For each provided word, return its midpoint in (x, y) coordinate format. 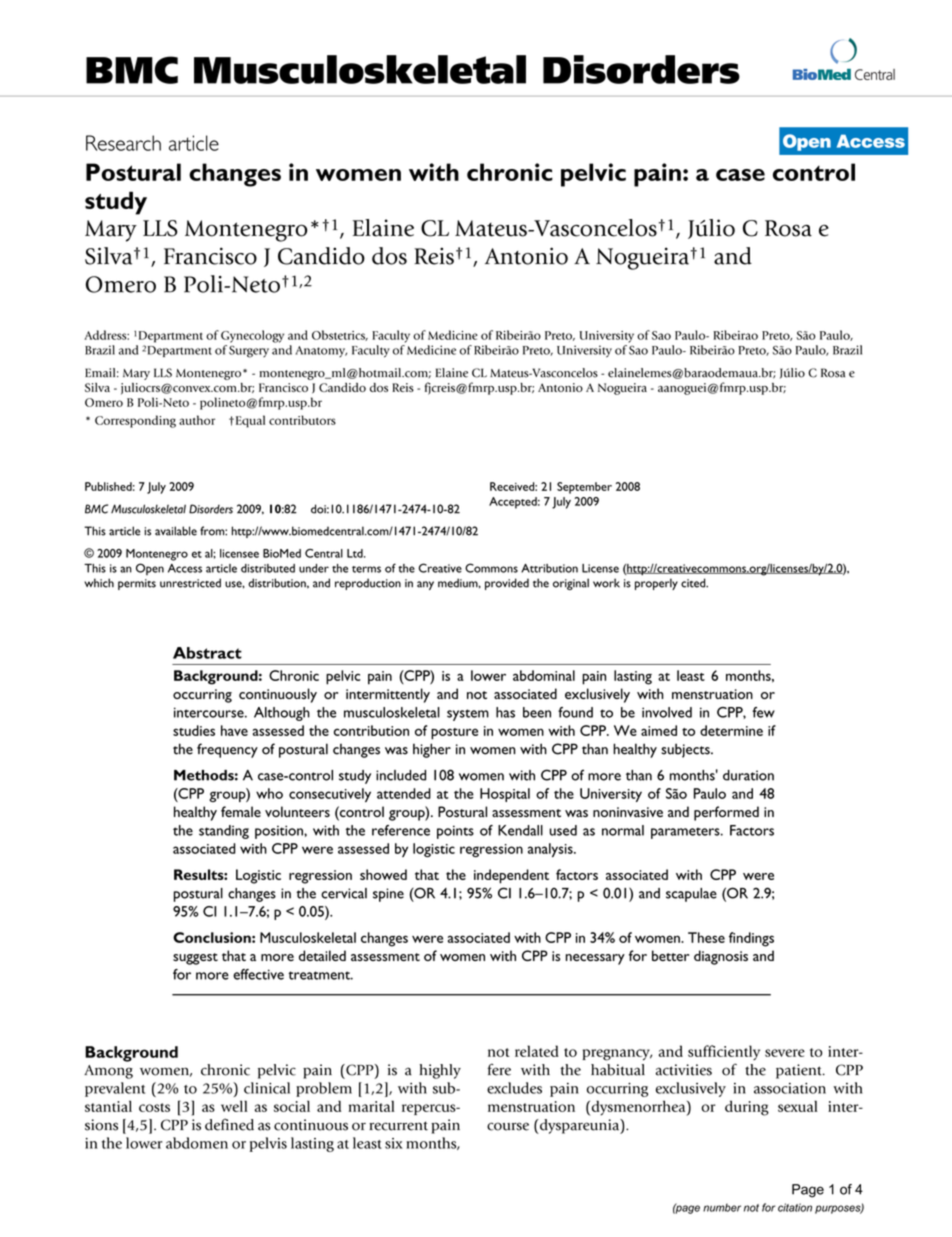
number (722, 1207)
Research (123, 143)
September (584, 488)
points (455, 832)
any (425, 585)
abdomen (197, 1143)
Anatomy (321, 351)
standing (224, 832)
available (176, 531)
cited (694, 583)
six (394, 1143)
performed (726, 813)
